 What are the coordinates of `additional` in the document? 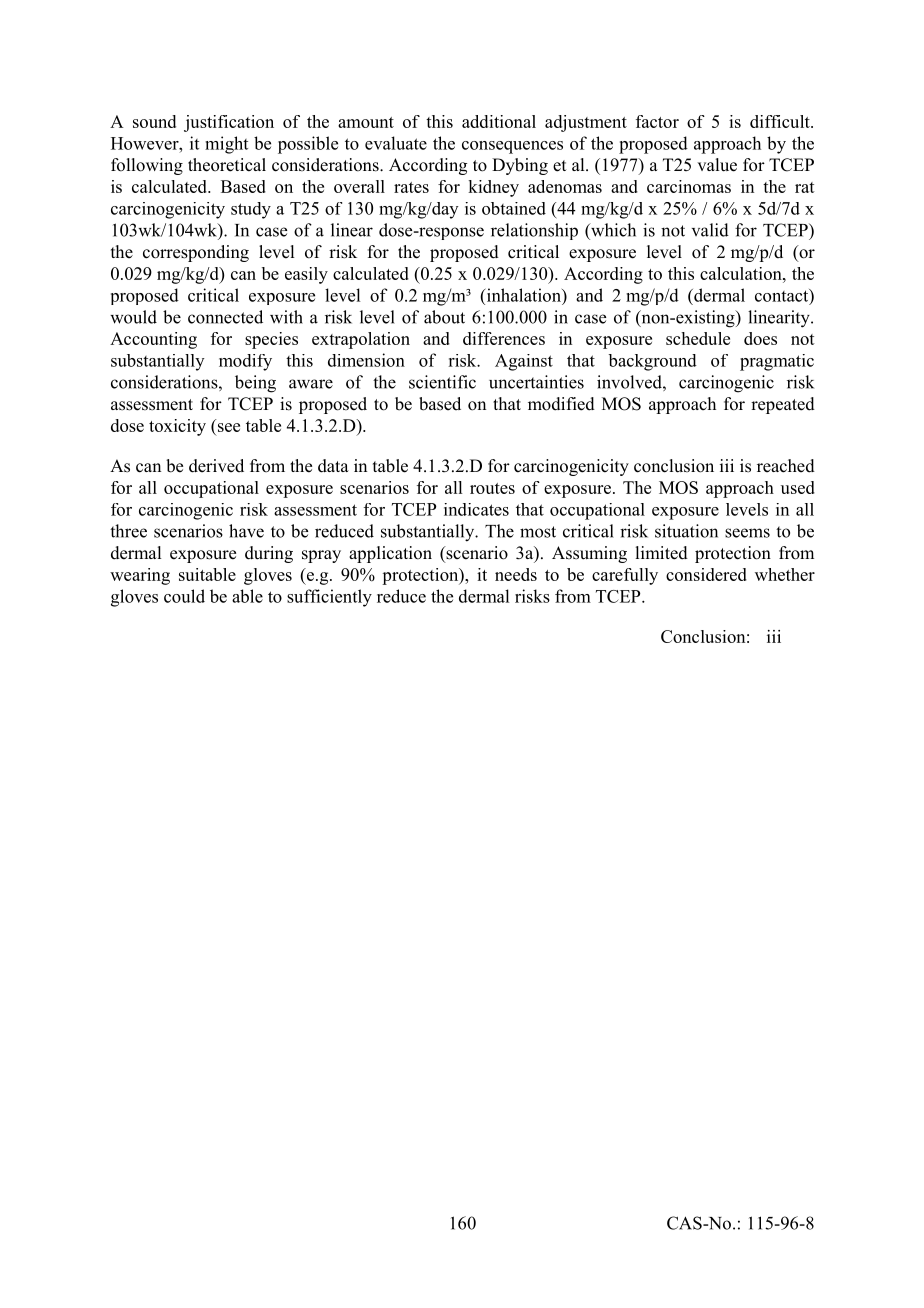 It's located at (499, 121).
